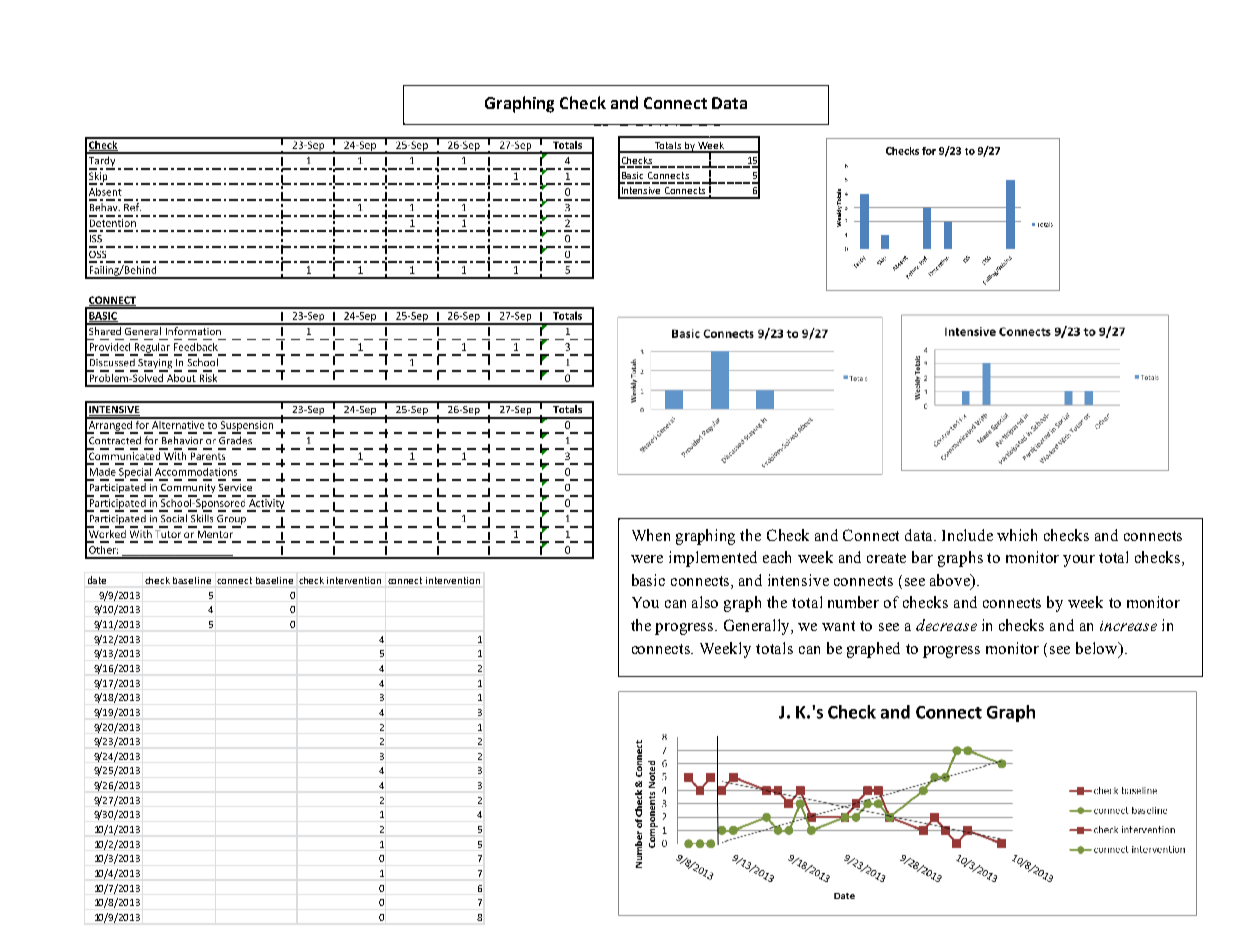 The width and height of the image is (1233, 952). I want to click on want, so click(838, 626).
